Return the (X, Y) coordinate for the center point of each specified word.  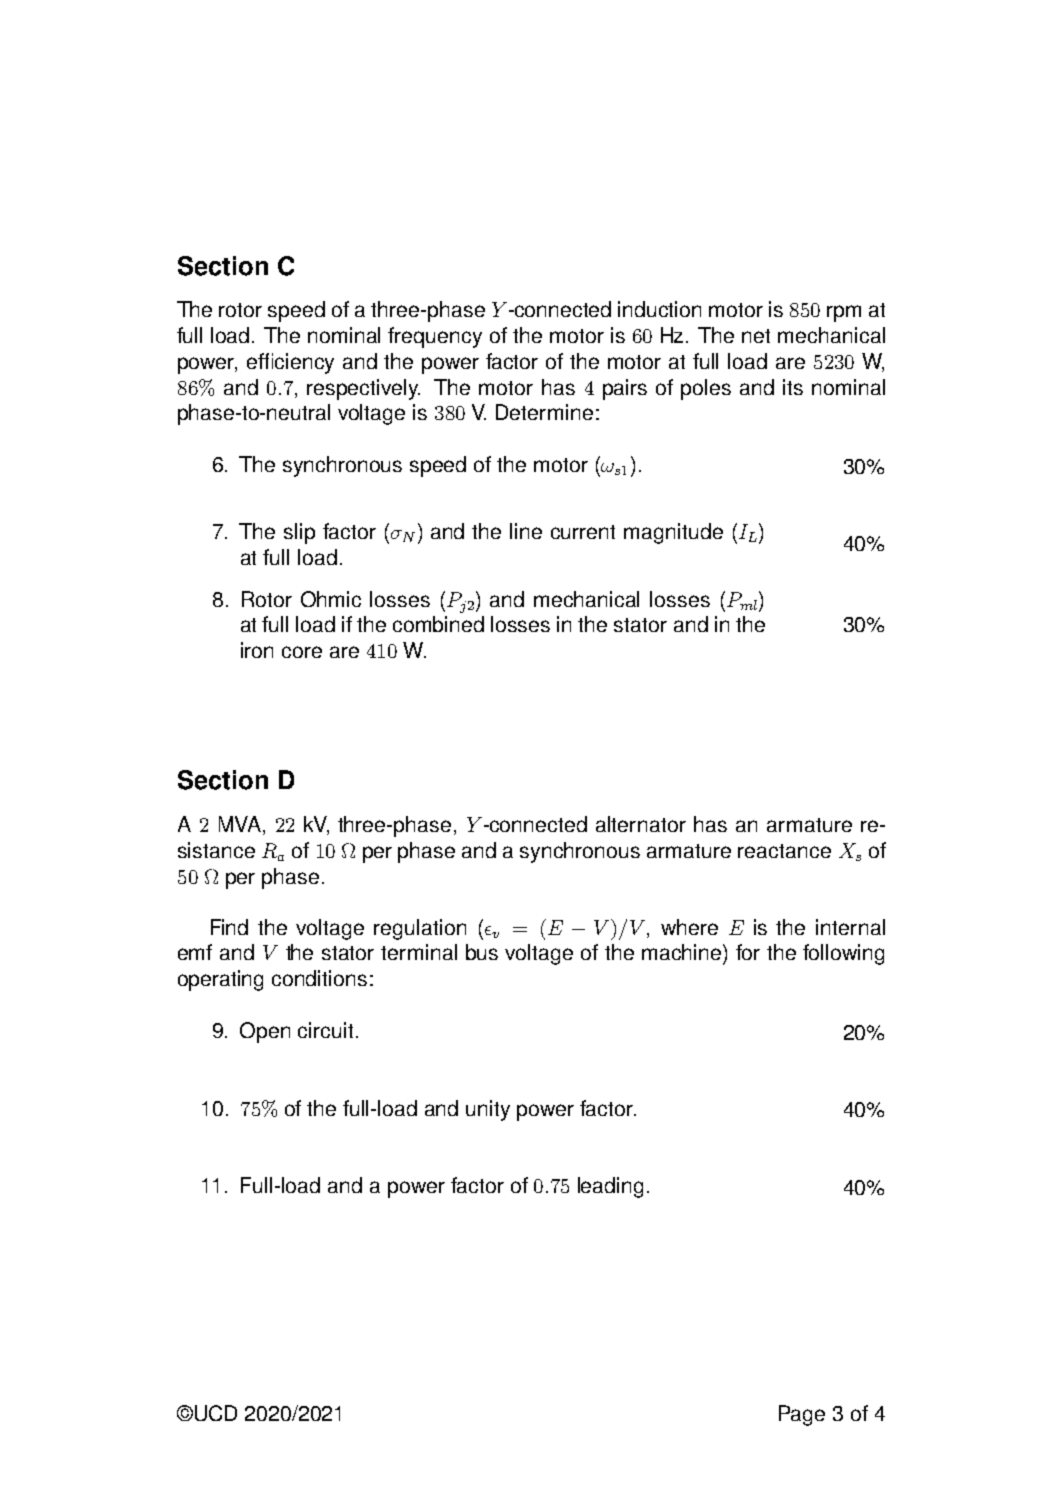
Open (265, 1032)
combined (438, 624)
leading (610, 1187)
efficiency (290, 363)
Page (802, 1415)
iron (257, 650)
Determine (544, 412)
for (748, 952)
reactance (784, 851)
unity (488, 1110)
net (756, 336)
